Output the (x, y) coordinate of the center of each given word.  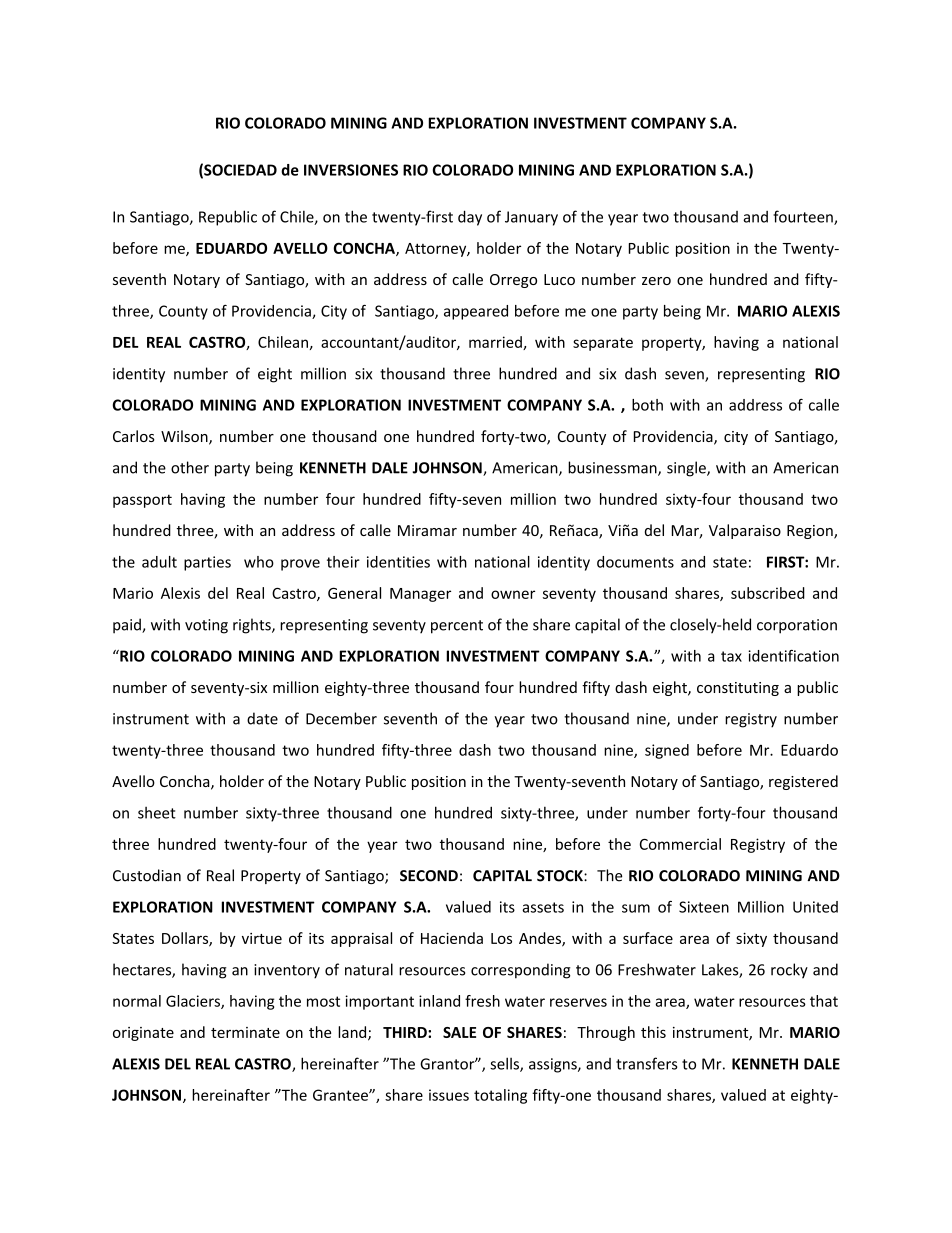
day (470, 218)
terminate (245, 1032)
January (531, 218)
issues (449, 1095)
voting (206, 626)
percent (457, 627)
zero (656, 281)
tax (731, 656)
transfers (647, 1063)
